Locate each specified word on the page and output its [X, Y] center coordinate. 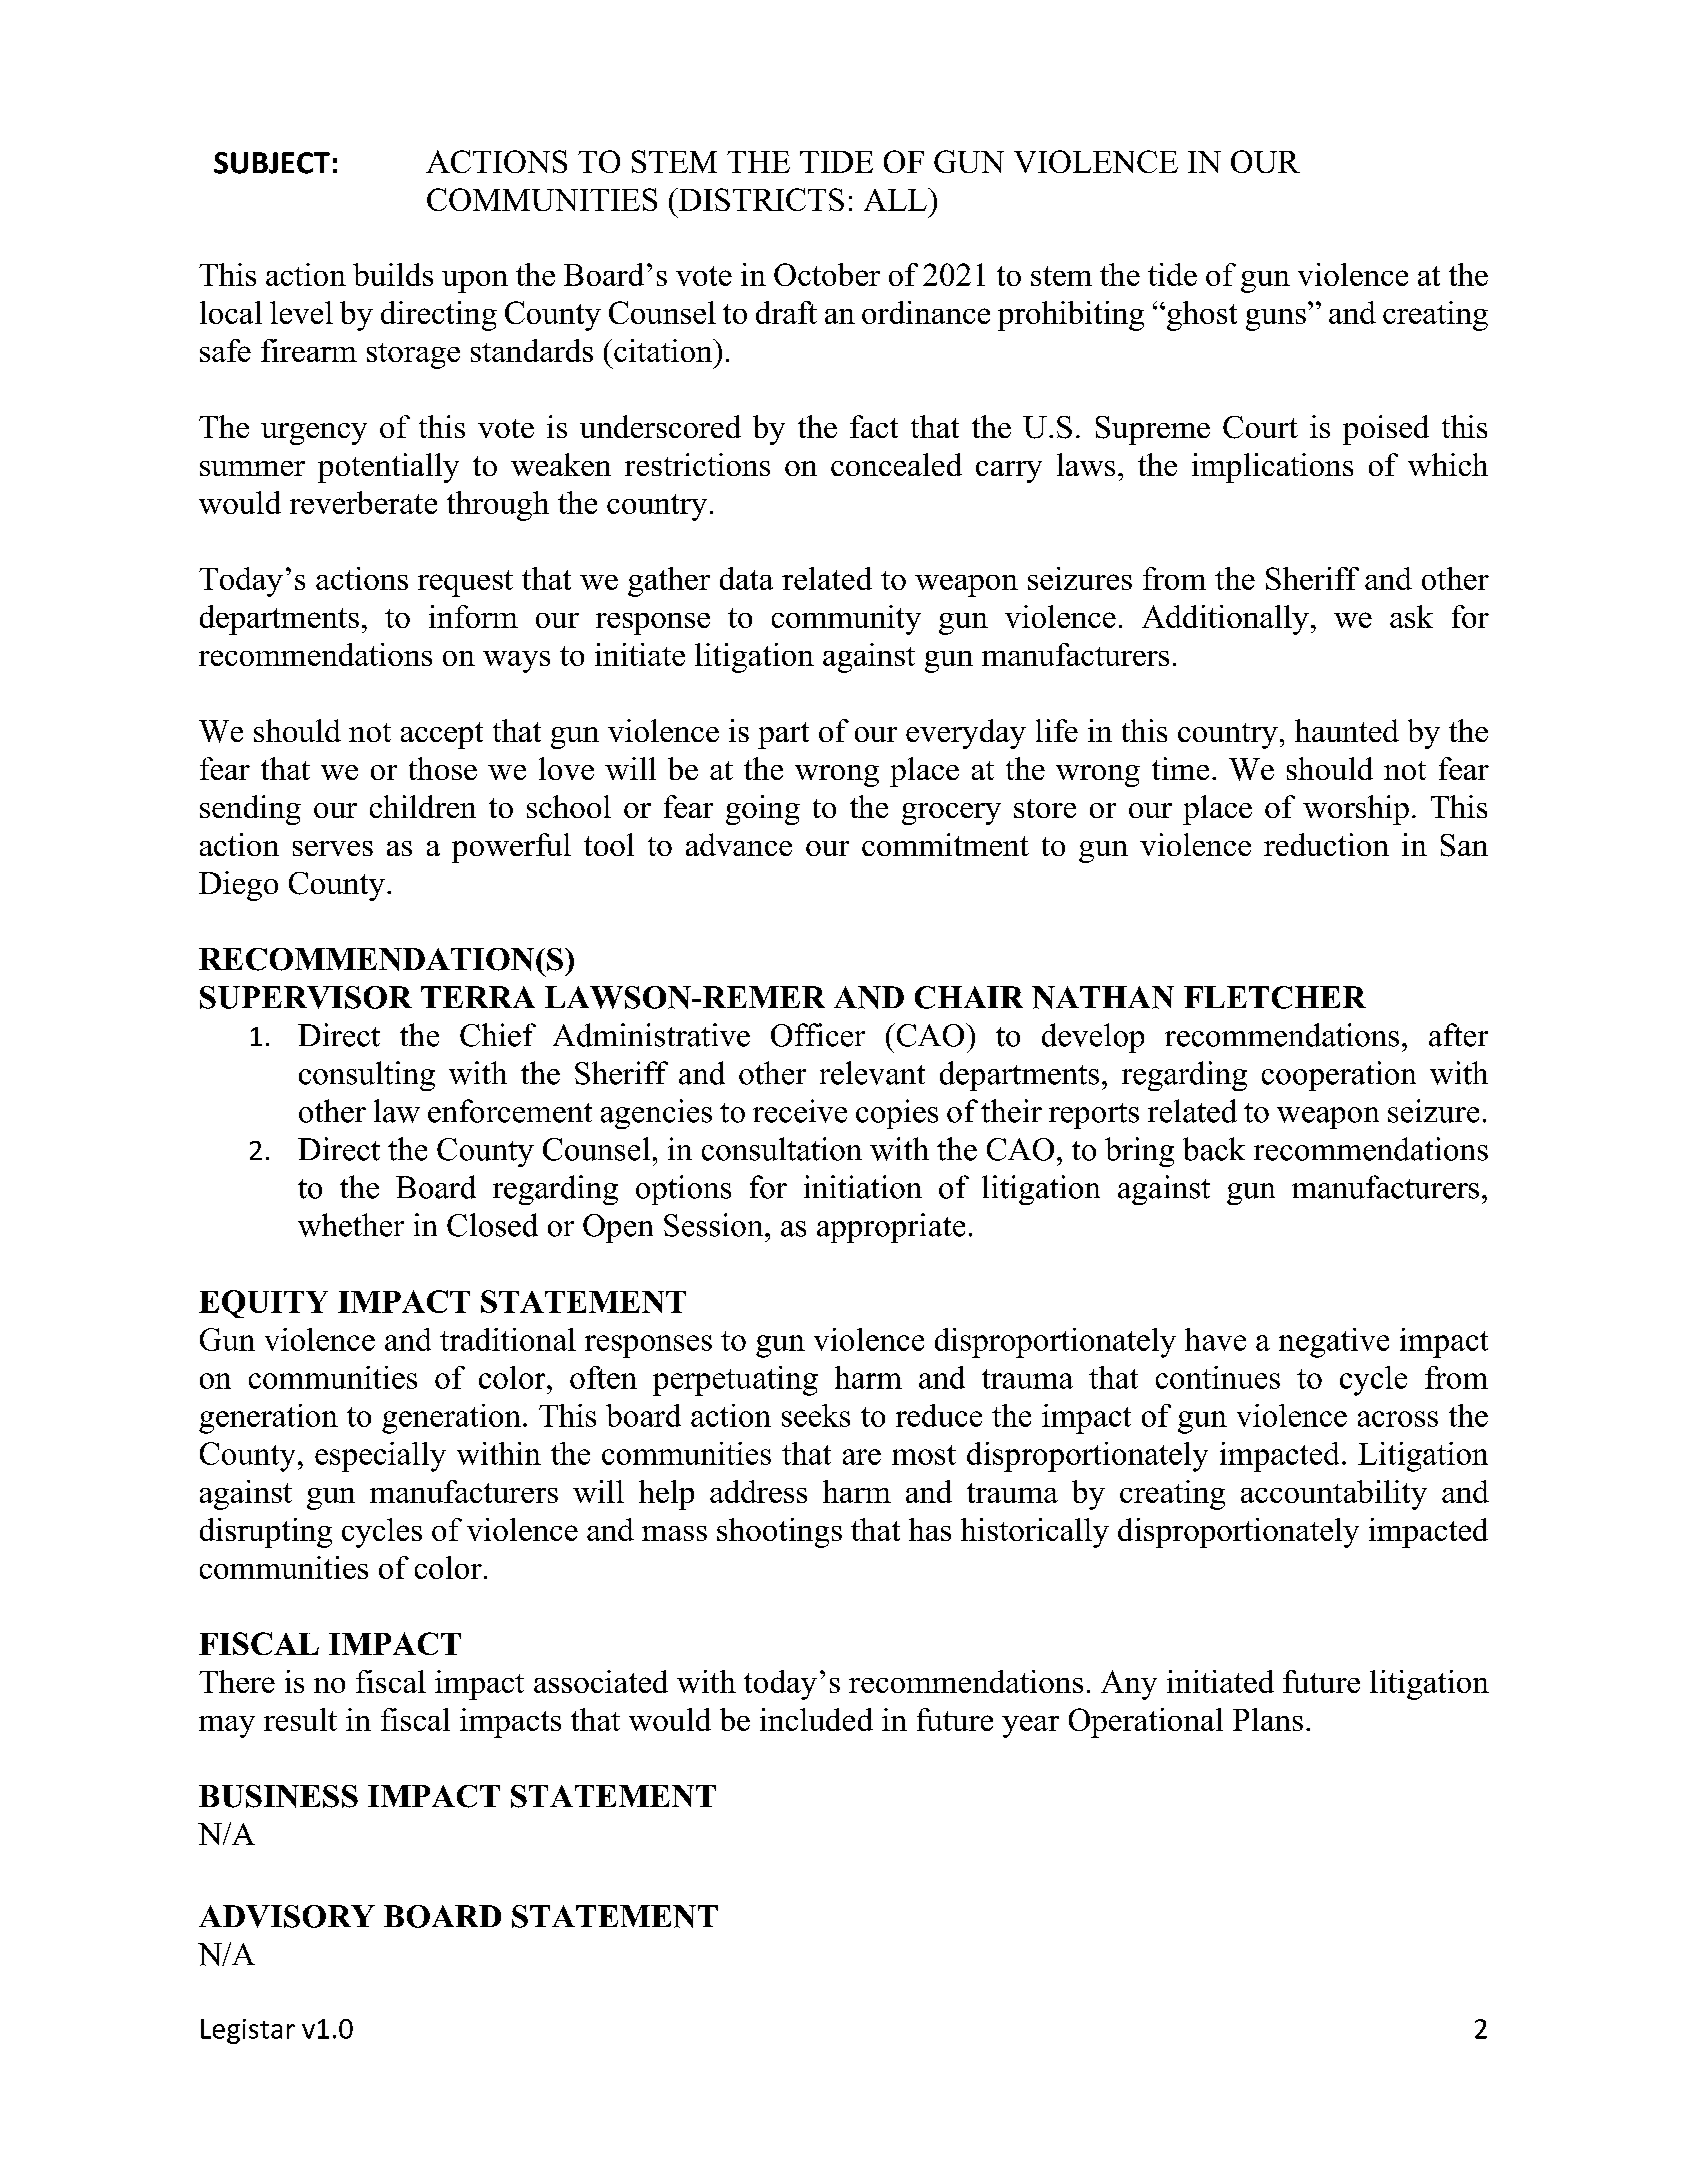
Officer [818, 1035]
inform [473, 616]
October [827, 274]
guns [1276, 320]
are [862, 1457]
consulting [367, 1076]
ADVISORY [287, 1916]
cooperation [1339, 1076]
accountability [1334, 1495]
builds [393, 274]
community [846, 620]
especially [380, 1457]
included [816, 1719]
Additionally [1225, 620]
